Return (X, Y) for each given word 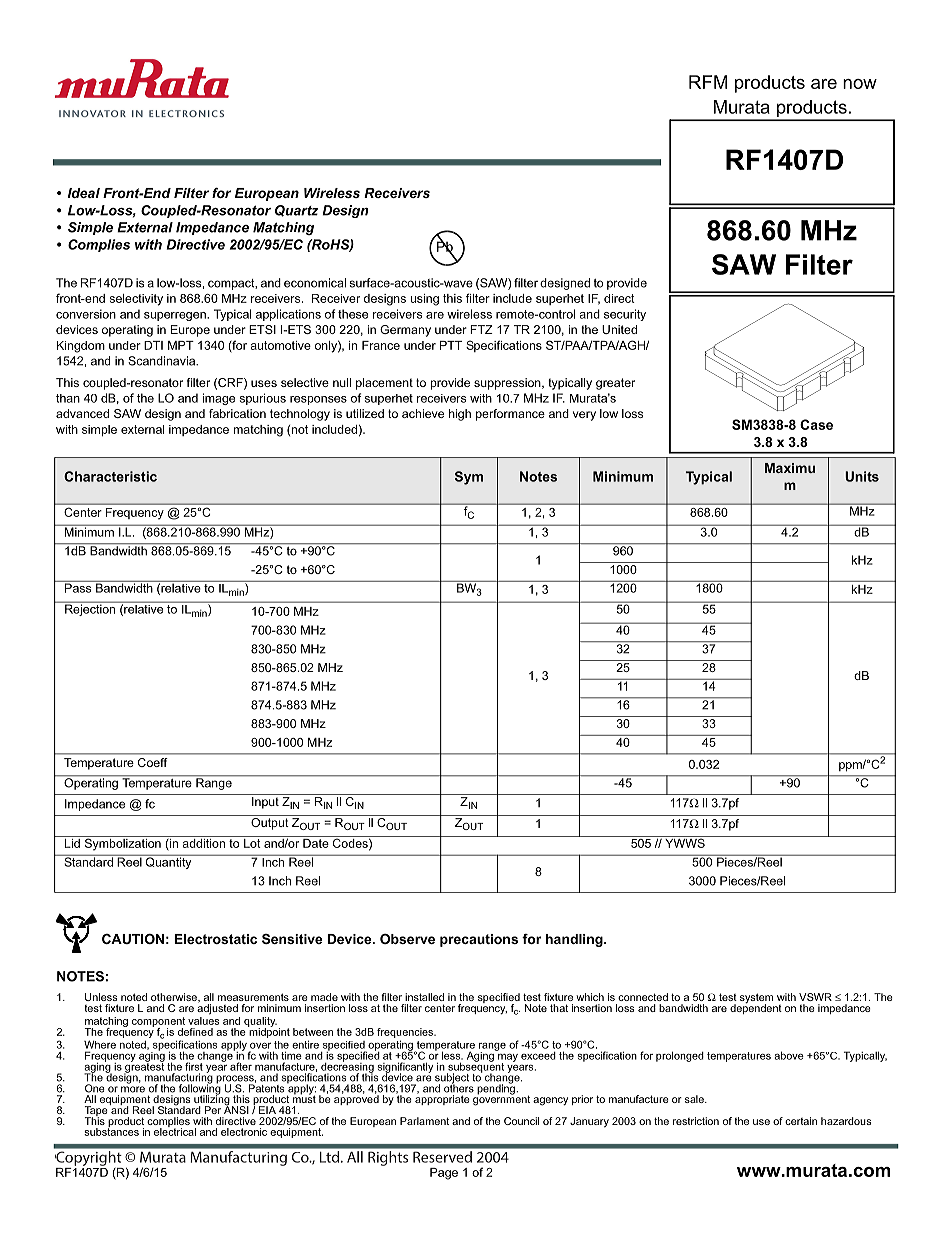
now (860, 84)
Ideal (84, 193)
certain (801, 1121)
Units (862, 476)
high (460, 415)
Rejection (90, 609)
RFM (708, 82)
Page (444, 1174)
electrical (175, 1131)
